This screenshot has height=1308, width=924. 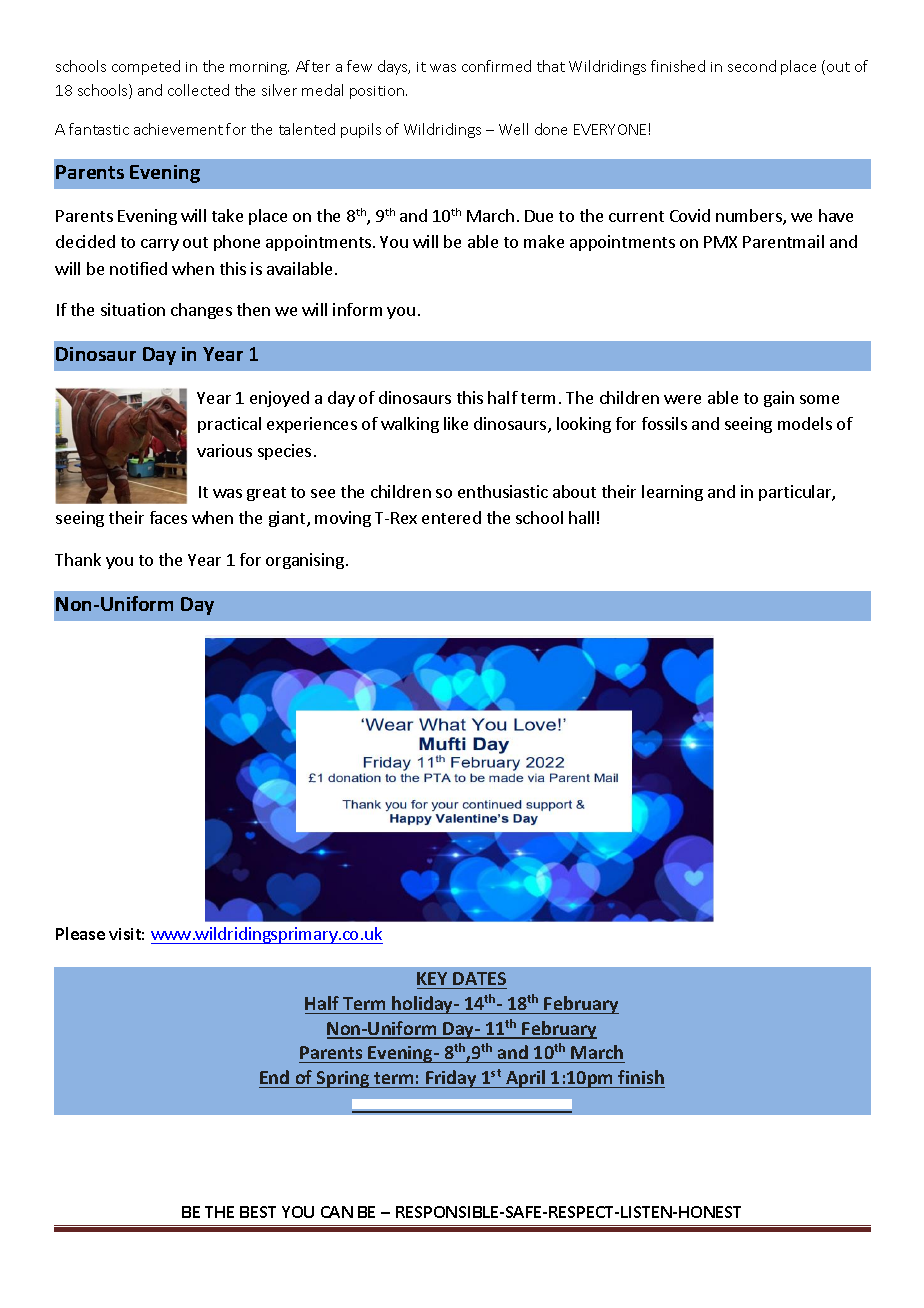 I want to click on second, so click(x=752, y=66).
